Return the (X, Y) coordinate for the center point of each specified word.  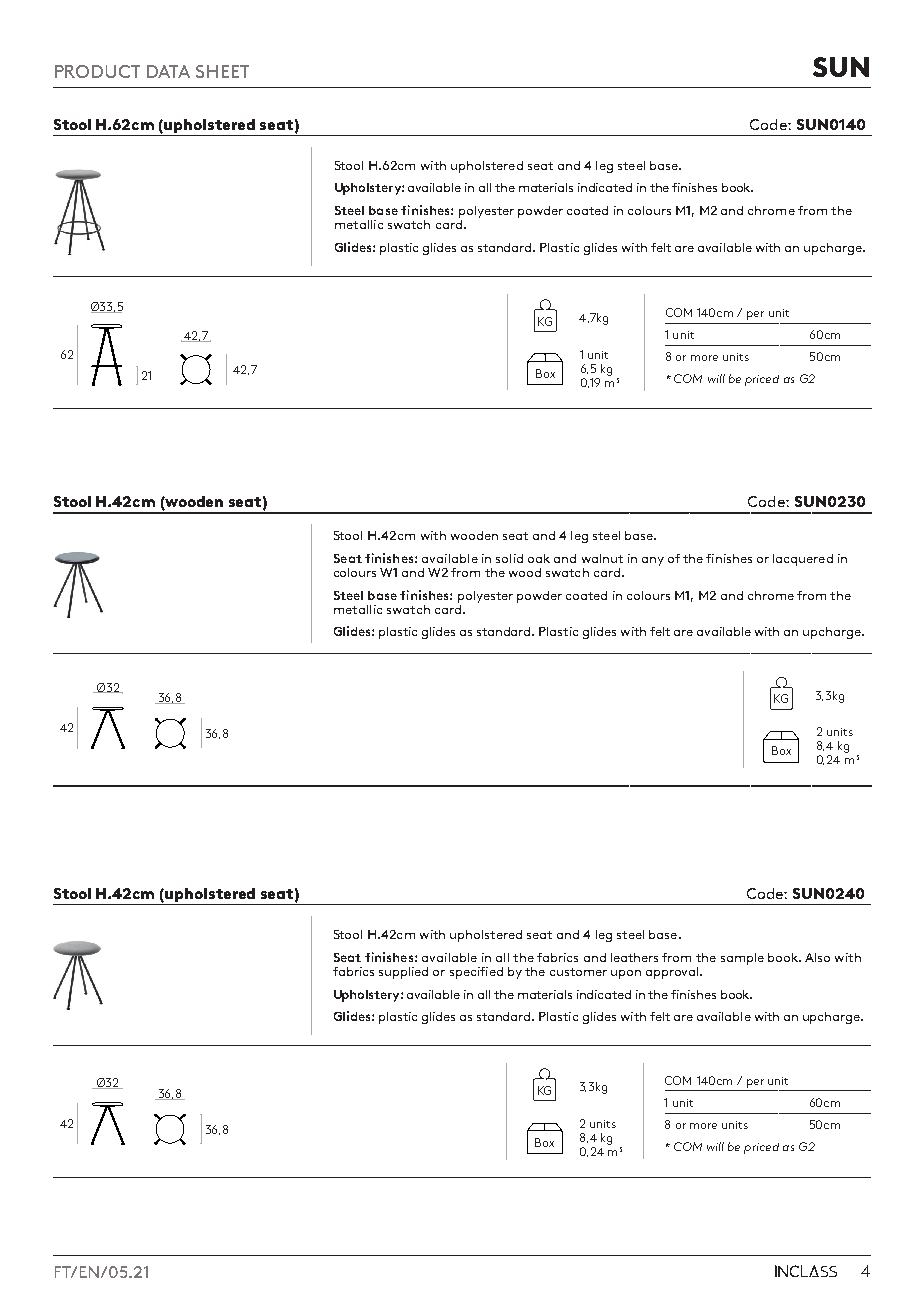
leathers (634, 957)
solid (509, 558)
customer (578, 972)
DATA (168, 71)
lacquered (803, 560)
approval (672, 973)
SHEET (222, 71)
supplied (403, 973)
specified (476, 973)
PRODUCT (97, 71)
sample (742, 959)
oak (539, 558)
